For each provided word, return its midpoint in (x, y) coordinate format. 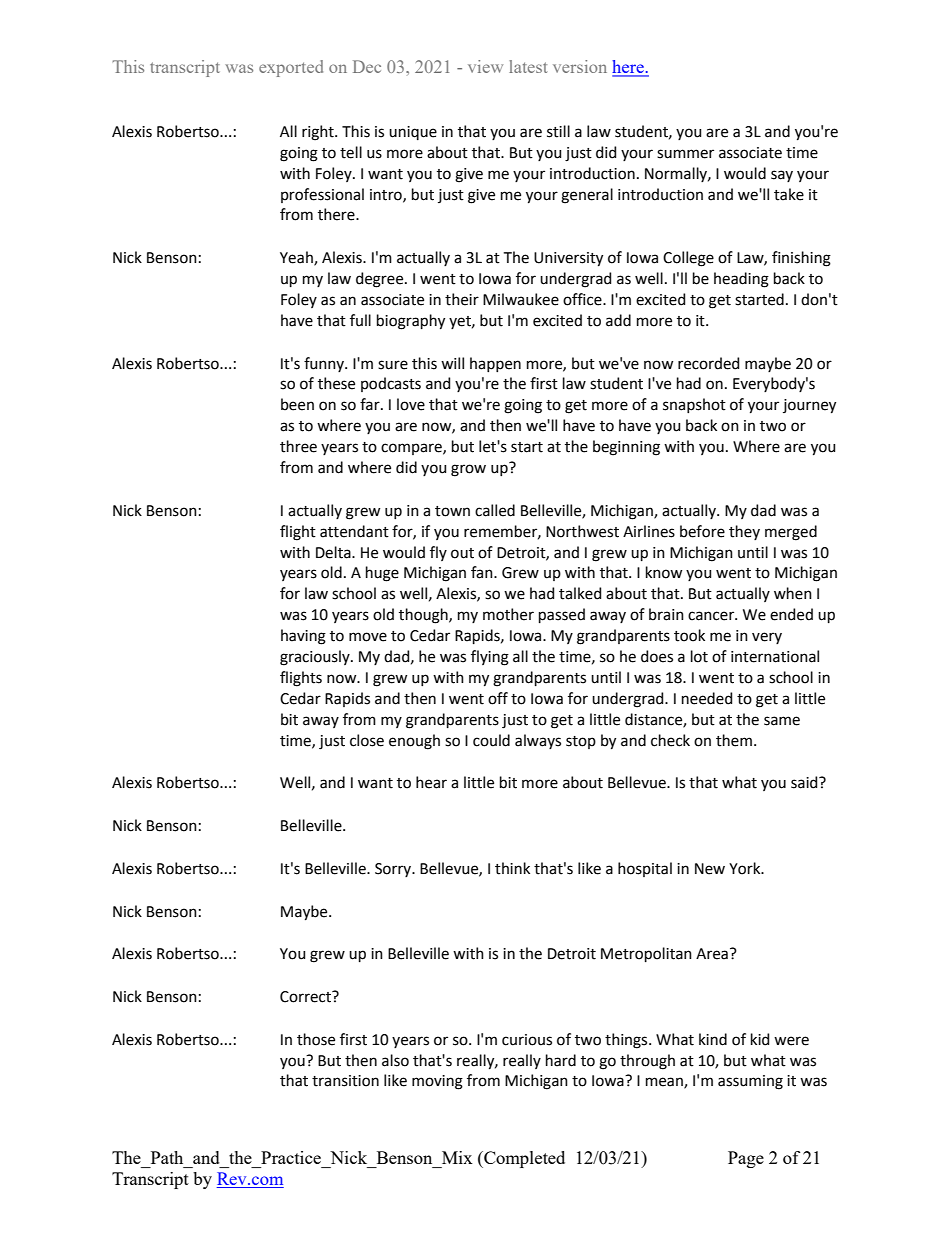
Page (746, 1159)
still (558, 131)
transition (345, 1081)
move (368, 637)
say (782, 176)
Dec (367, 66)
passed (562, 615)
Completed (523, 1159)
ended (791, 614)
